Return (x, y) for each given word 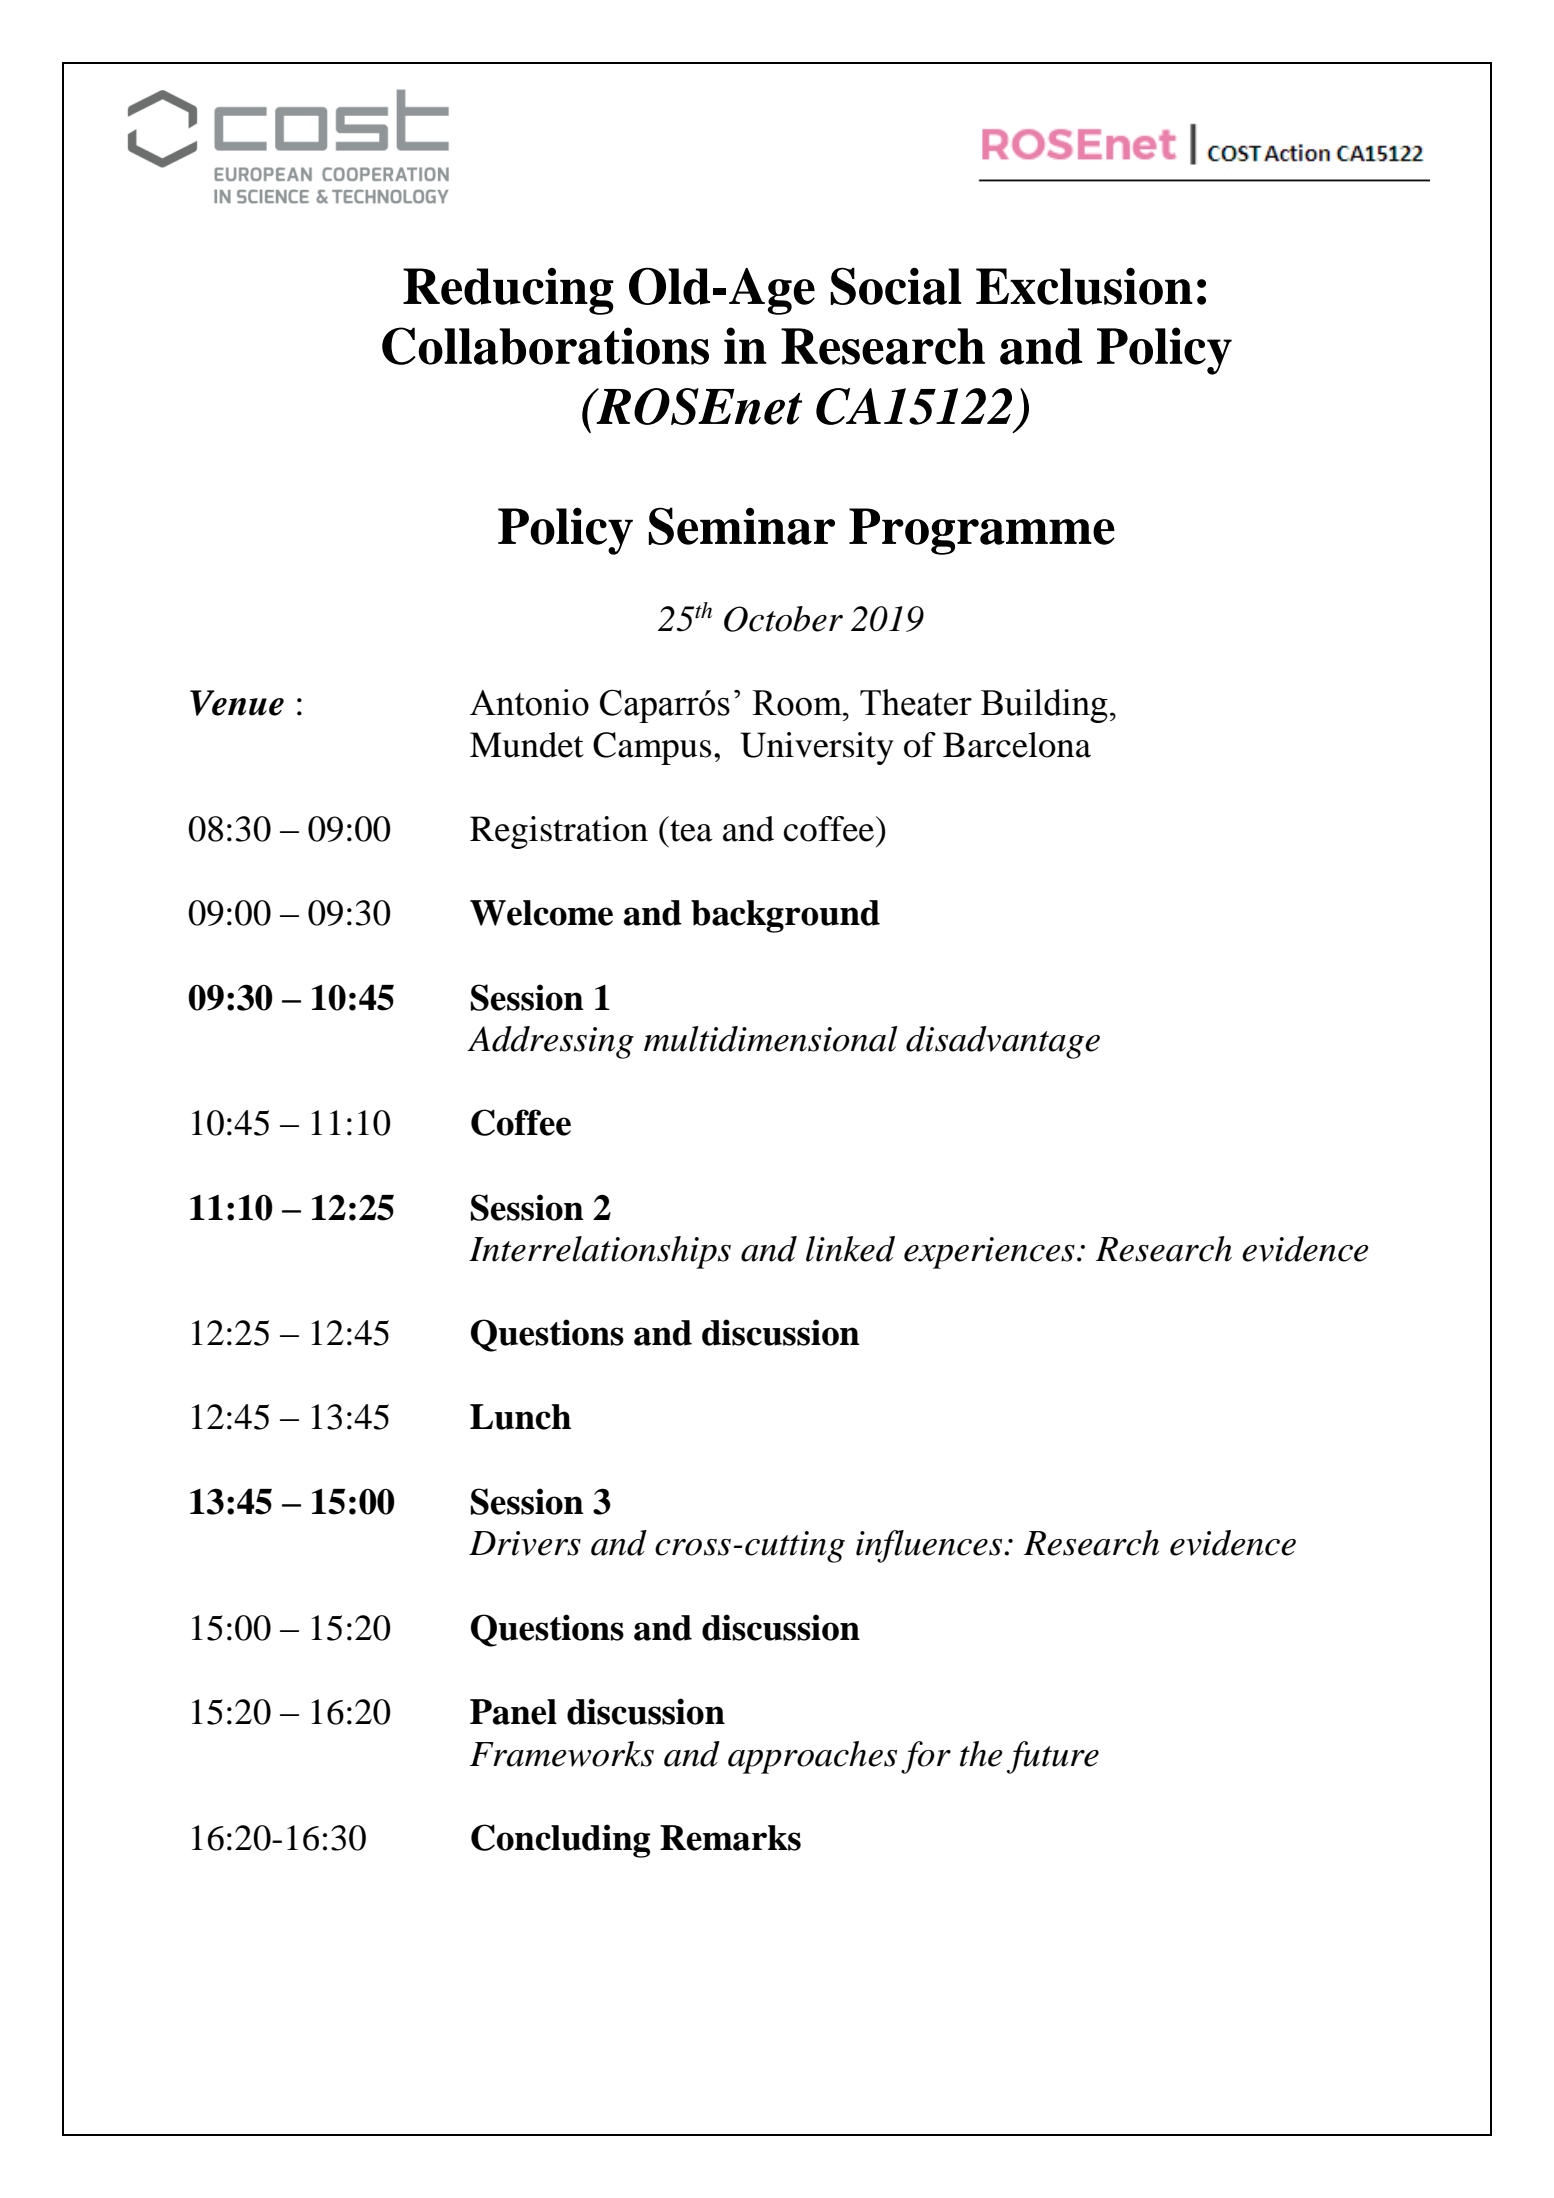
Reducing (508, 291)
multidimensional (771, 1039)
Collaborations (545, 346)
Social (895, 286)
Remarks (730, 1838)
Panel (513, 1712)
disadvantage (1003, 1042)
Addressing (550, 1042)
